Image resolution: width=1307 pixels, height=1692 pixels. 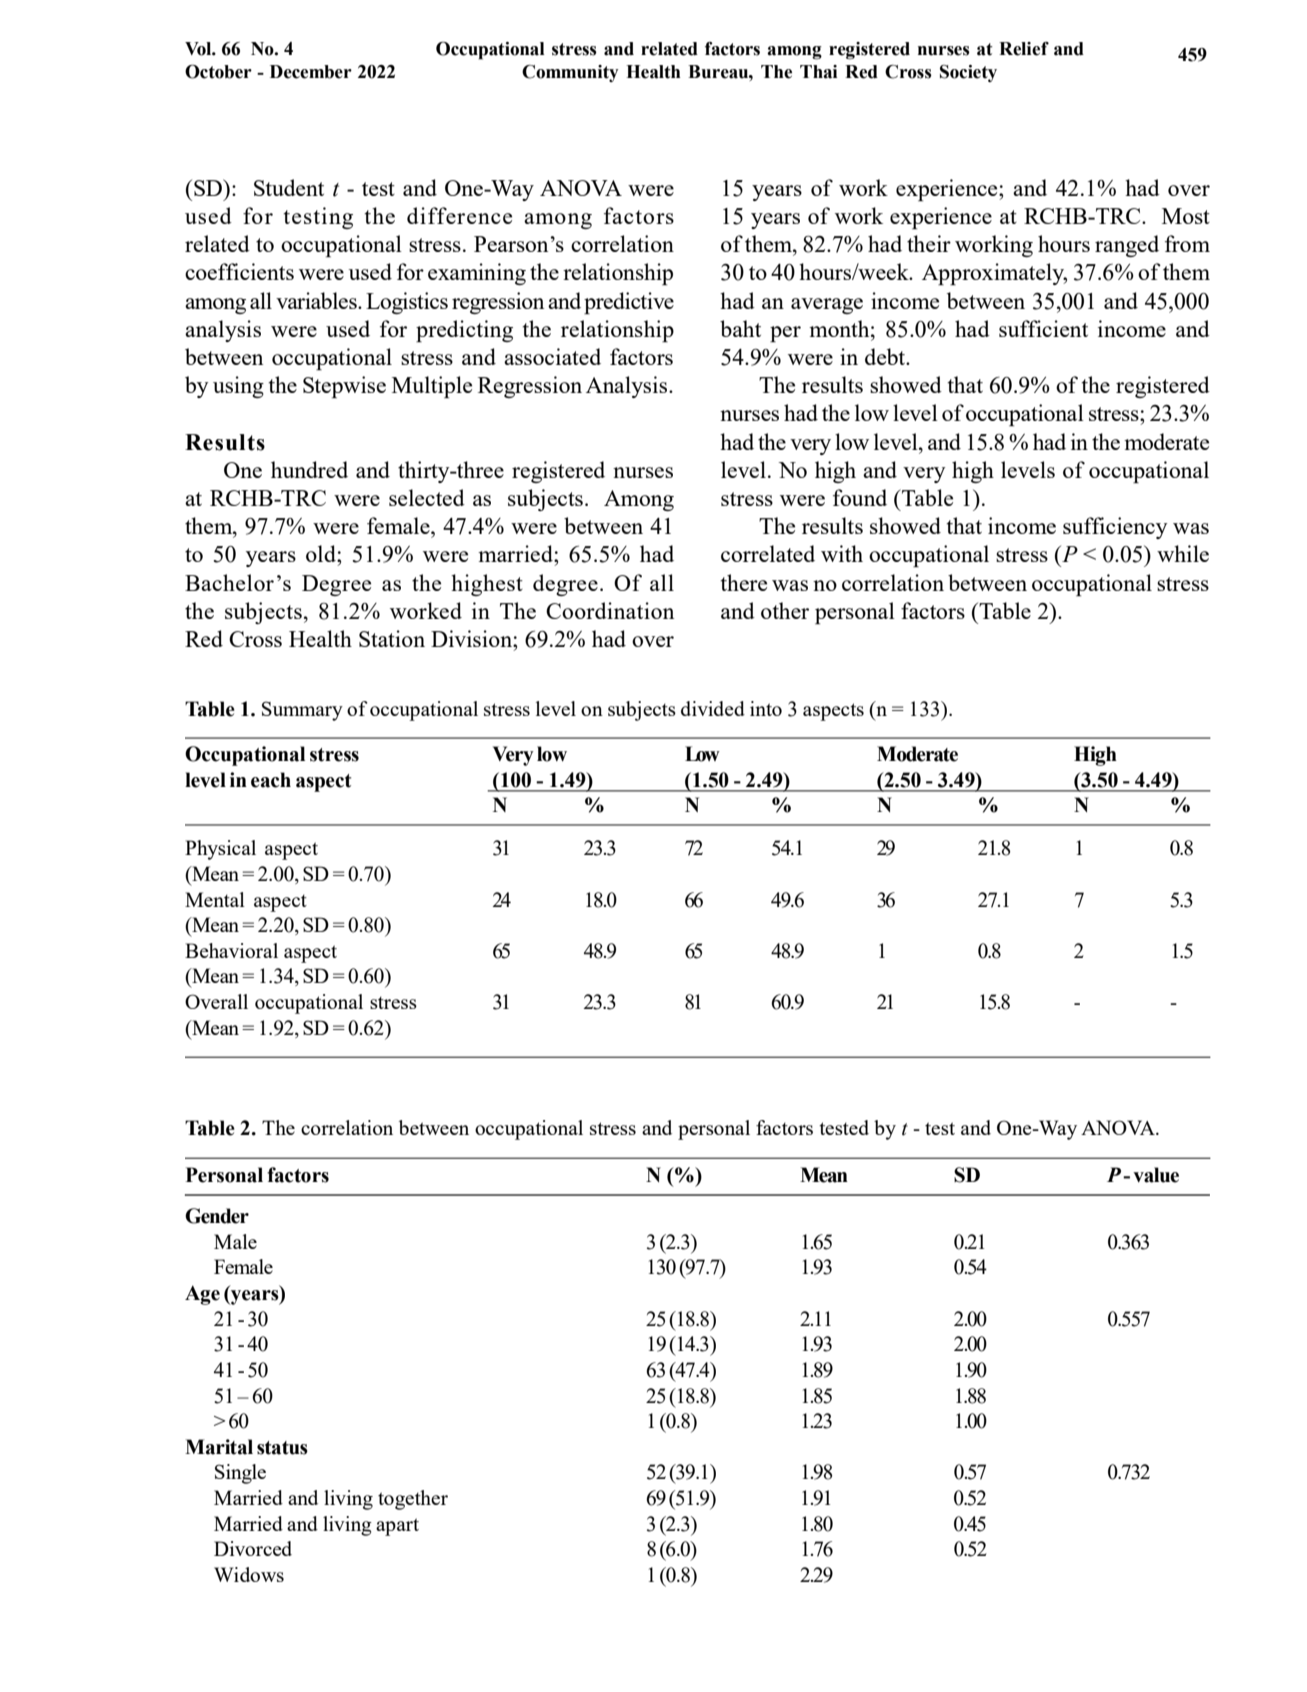 I want to click on together, so click(x=413, y=1500).
